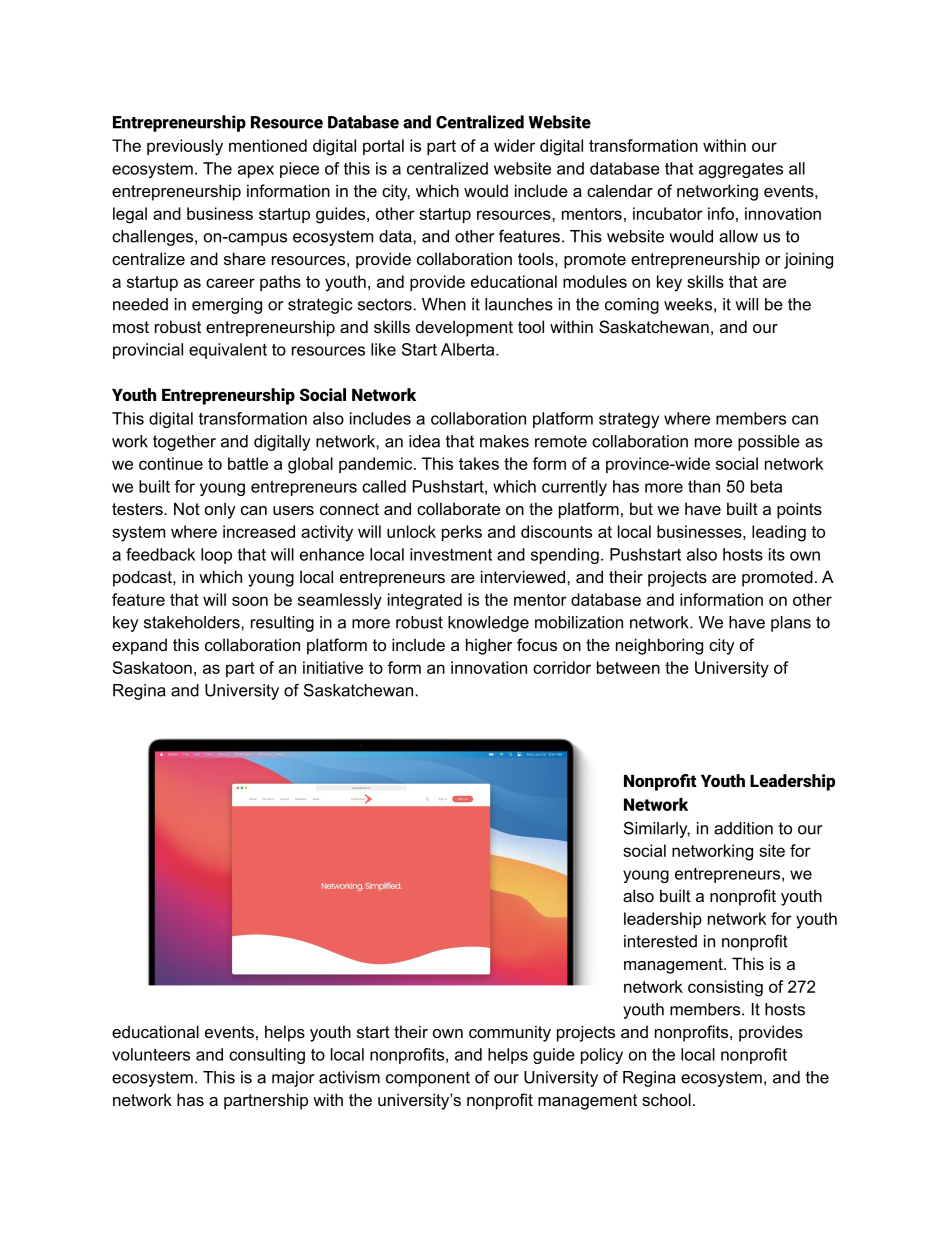 The width and height of the page is (952, 1233). I want to click on neighboring, so click(659, 646).
